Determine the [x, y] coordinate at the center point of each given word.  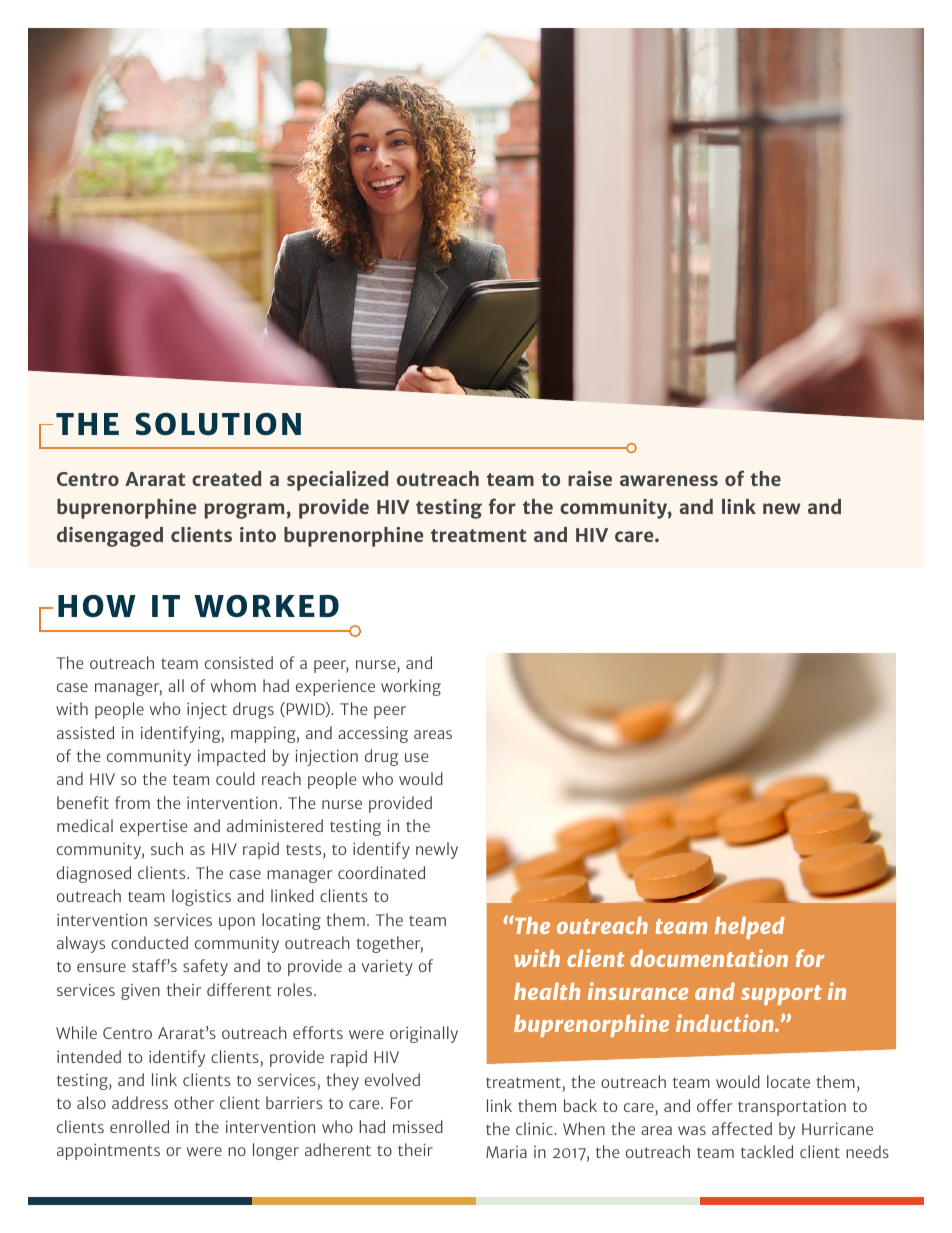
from [132, 802]
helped [750, 928]
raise [590, 478]
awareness [669, 480]
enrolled [139, 1126]
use [416, 757]
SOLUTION [218, 424]
